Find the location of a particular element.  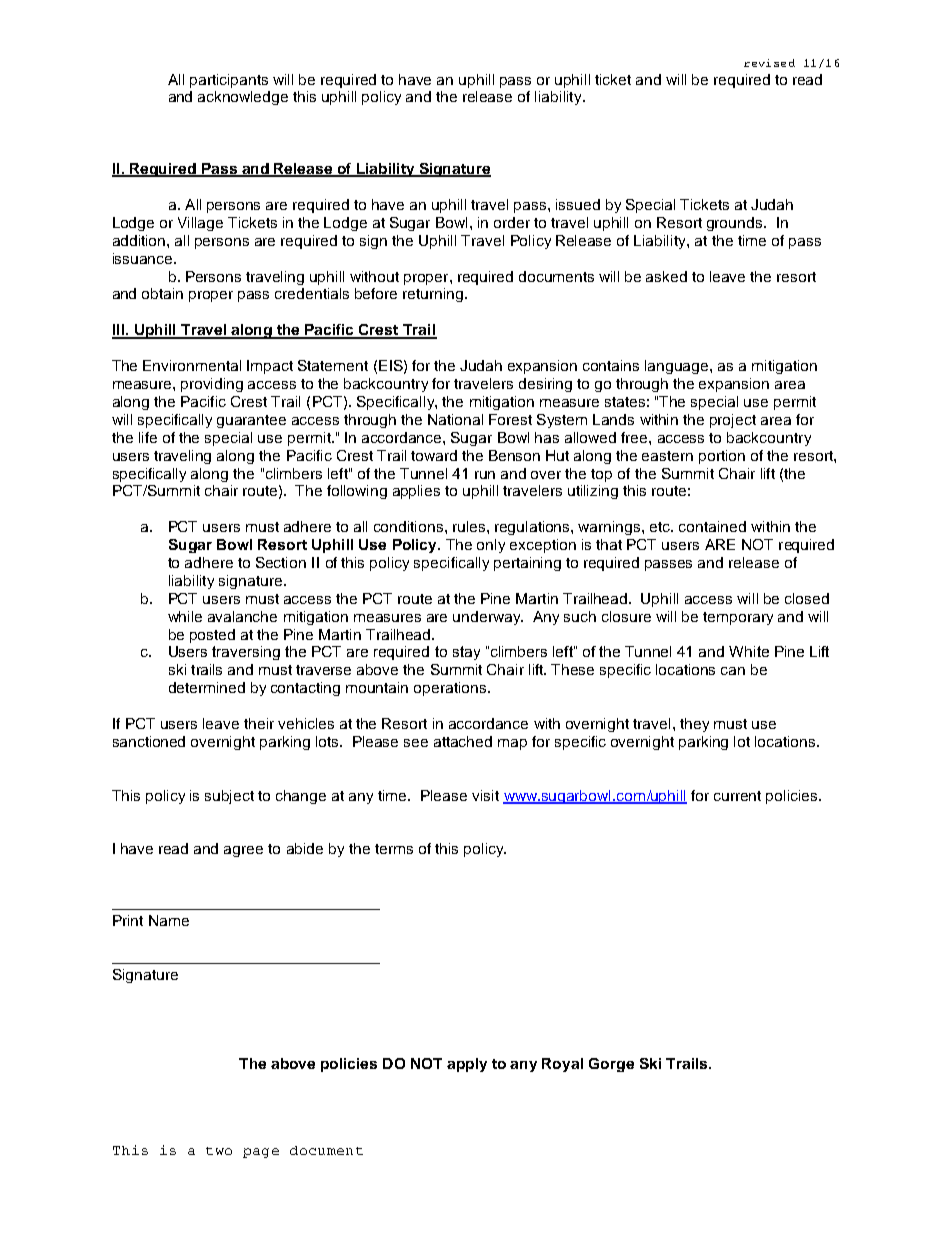

current is located at coordinates (737, 796).
